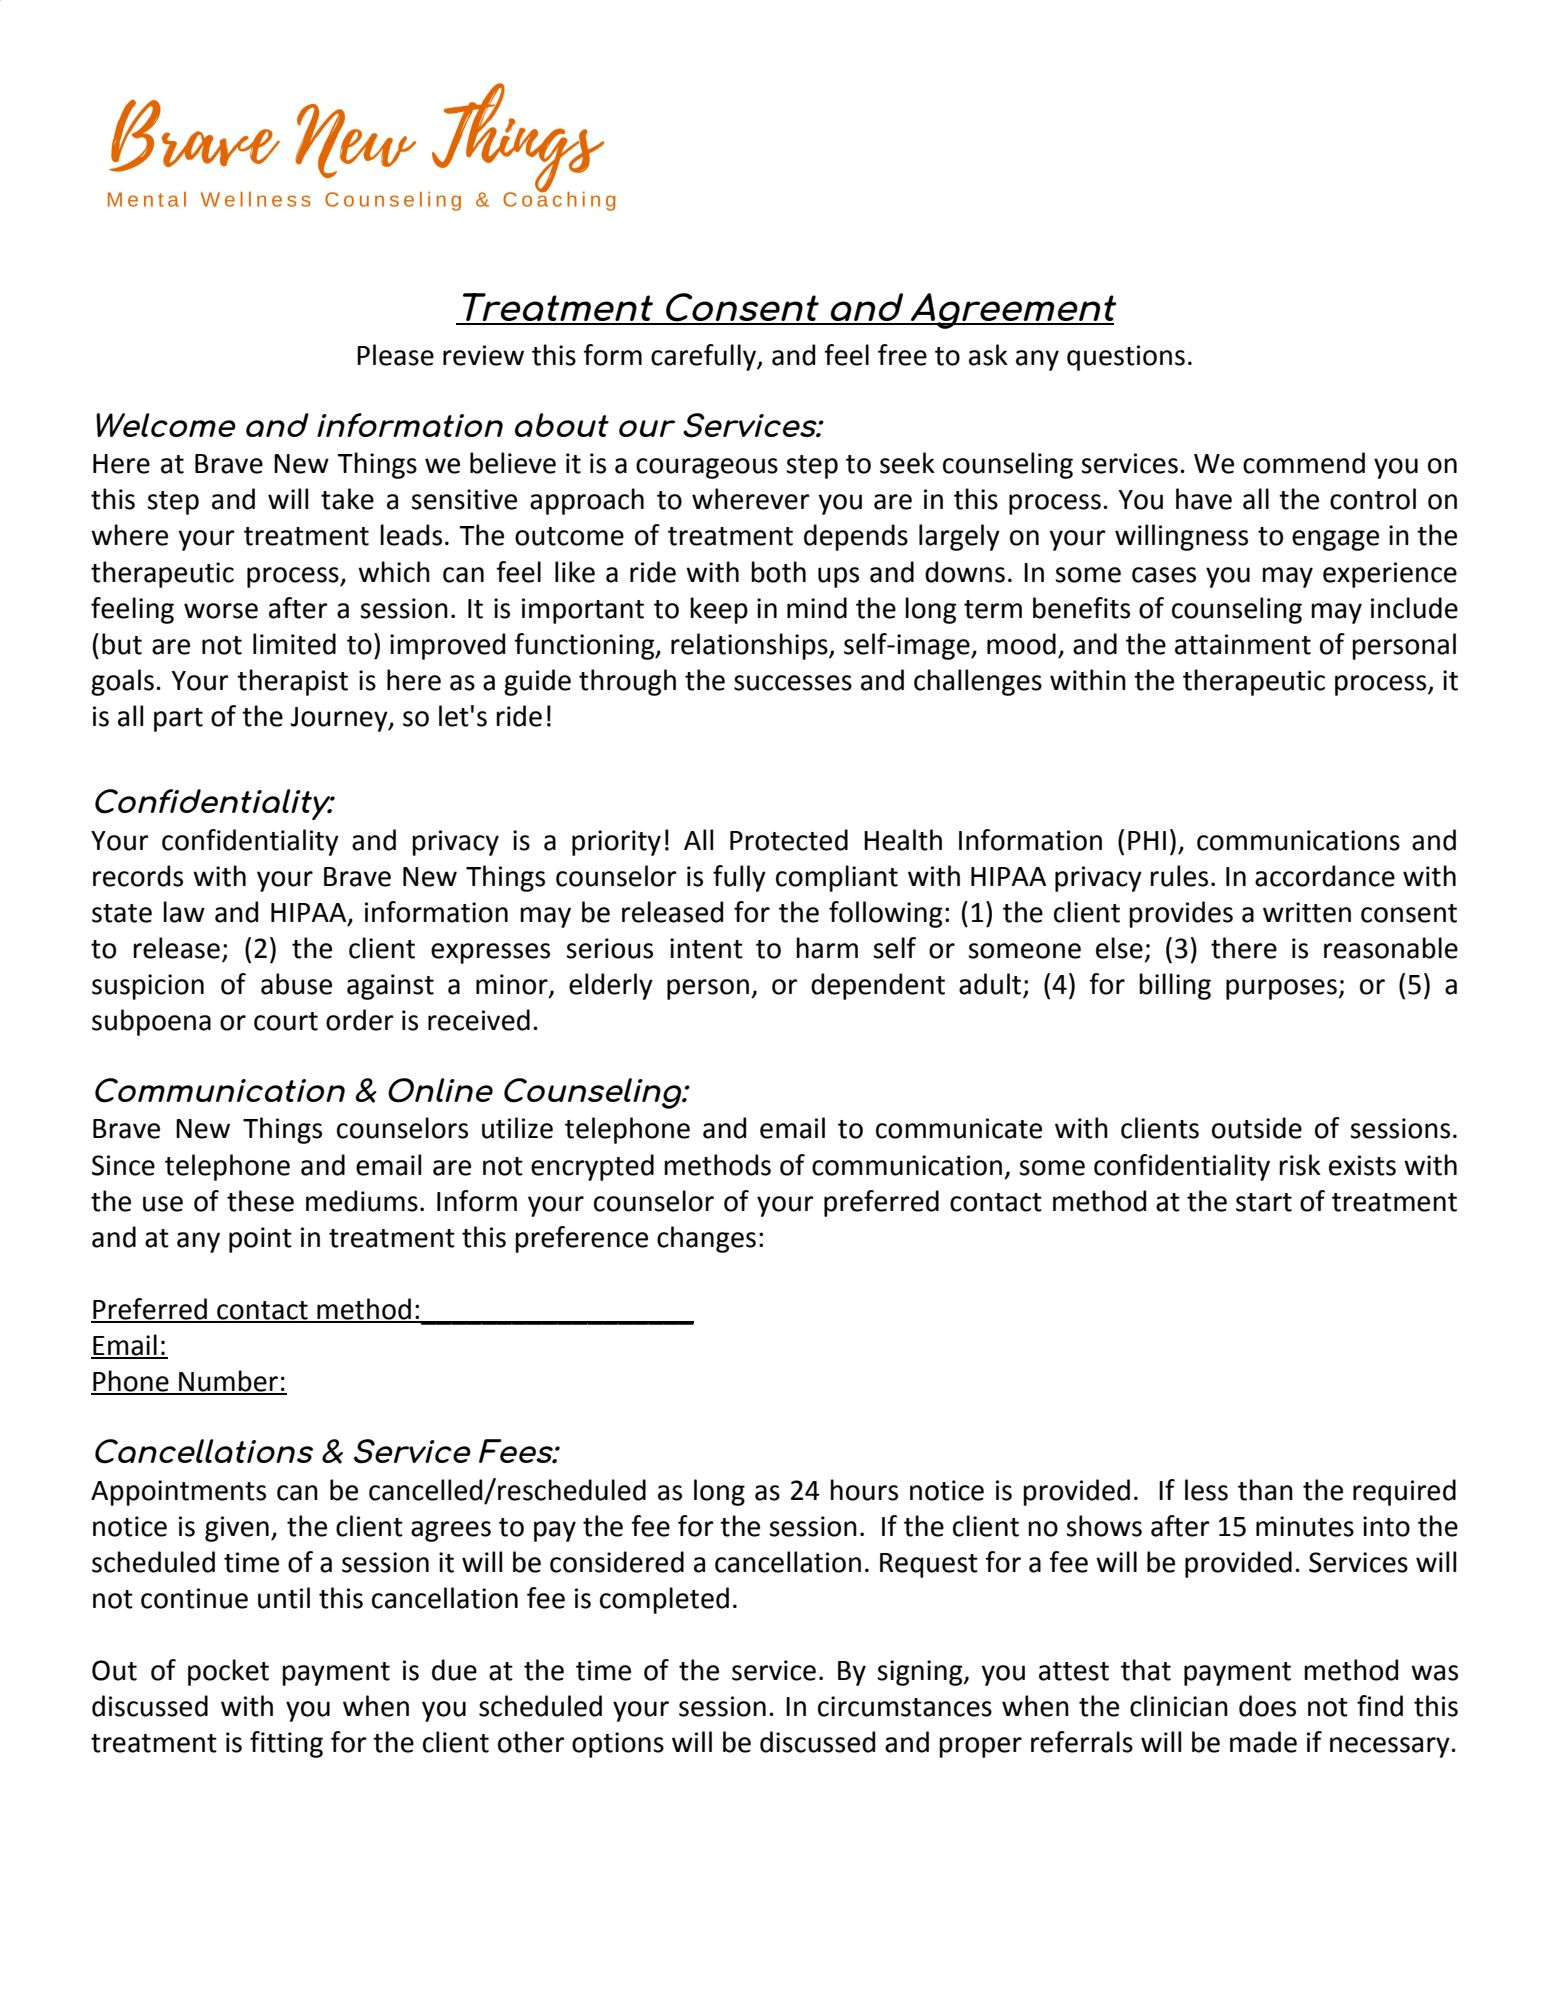 The height and width of the screenshot is (2007, 1551). Describe the element at coordinates (902, 355) in the screenshot. I see `free` at that location.
